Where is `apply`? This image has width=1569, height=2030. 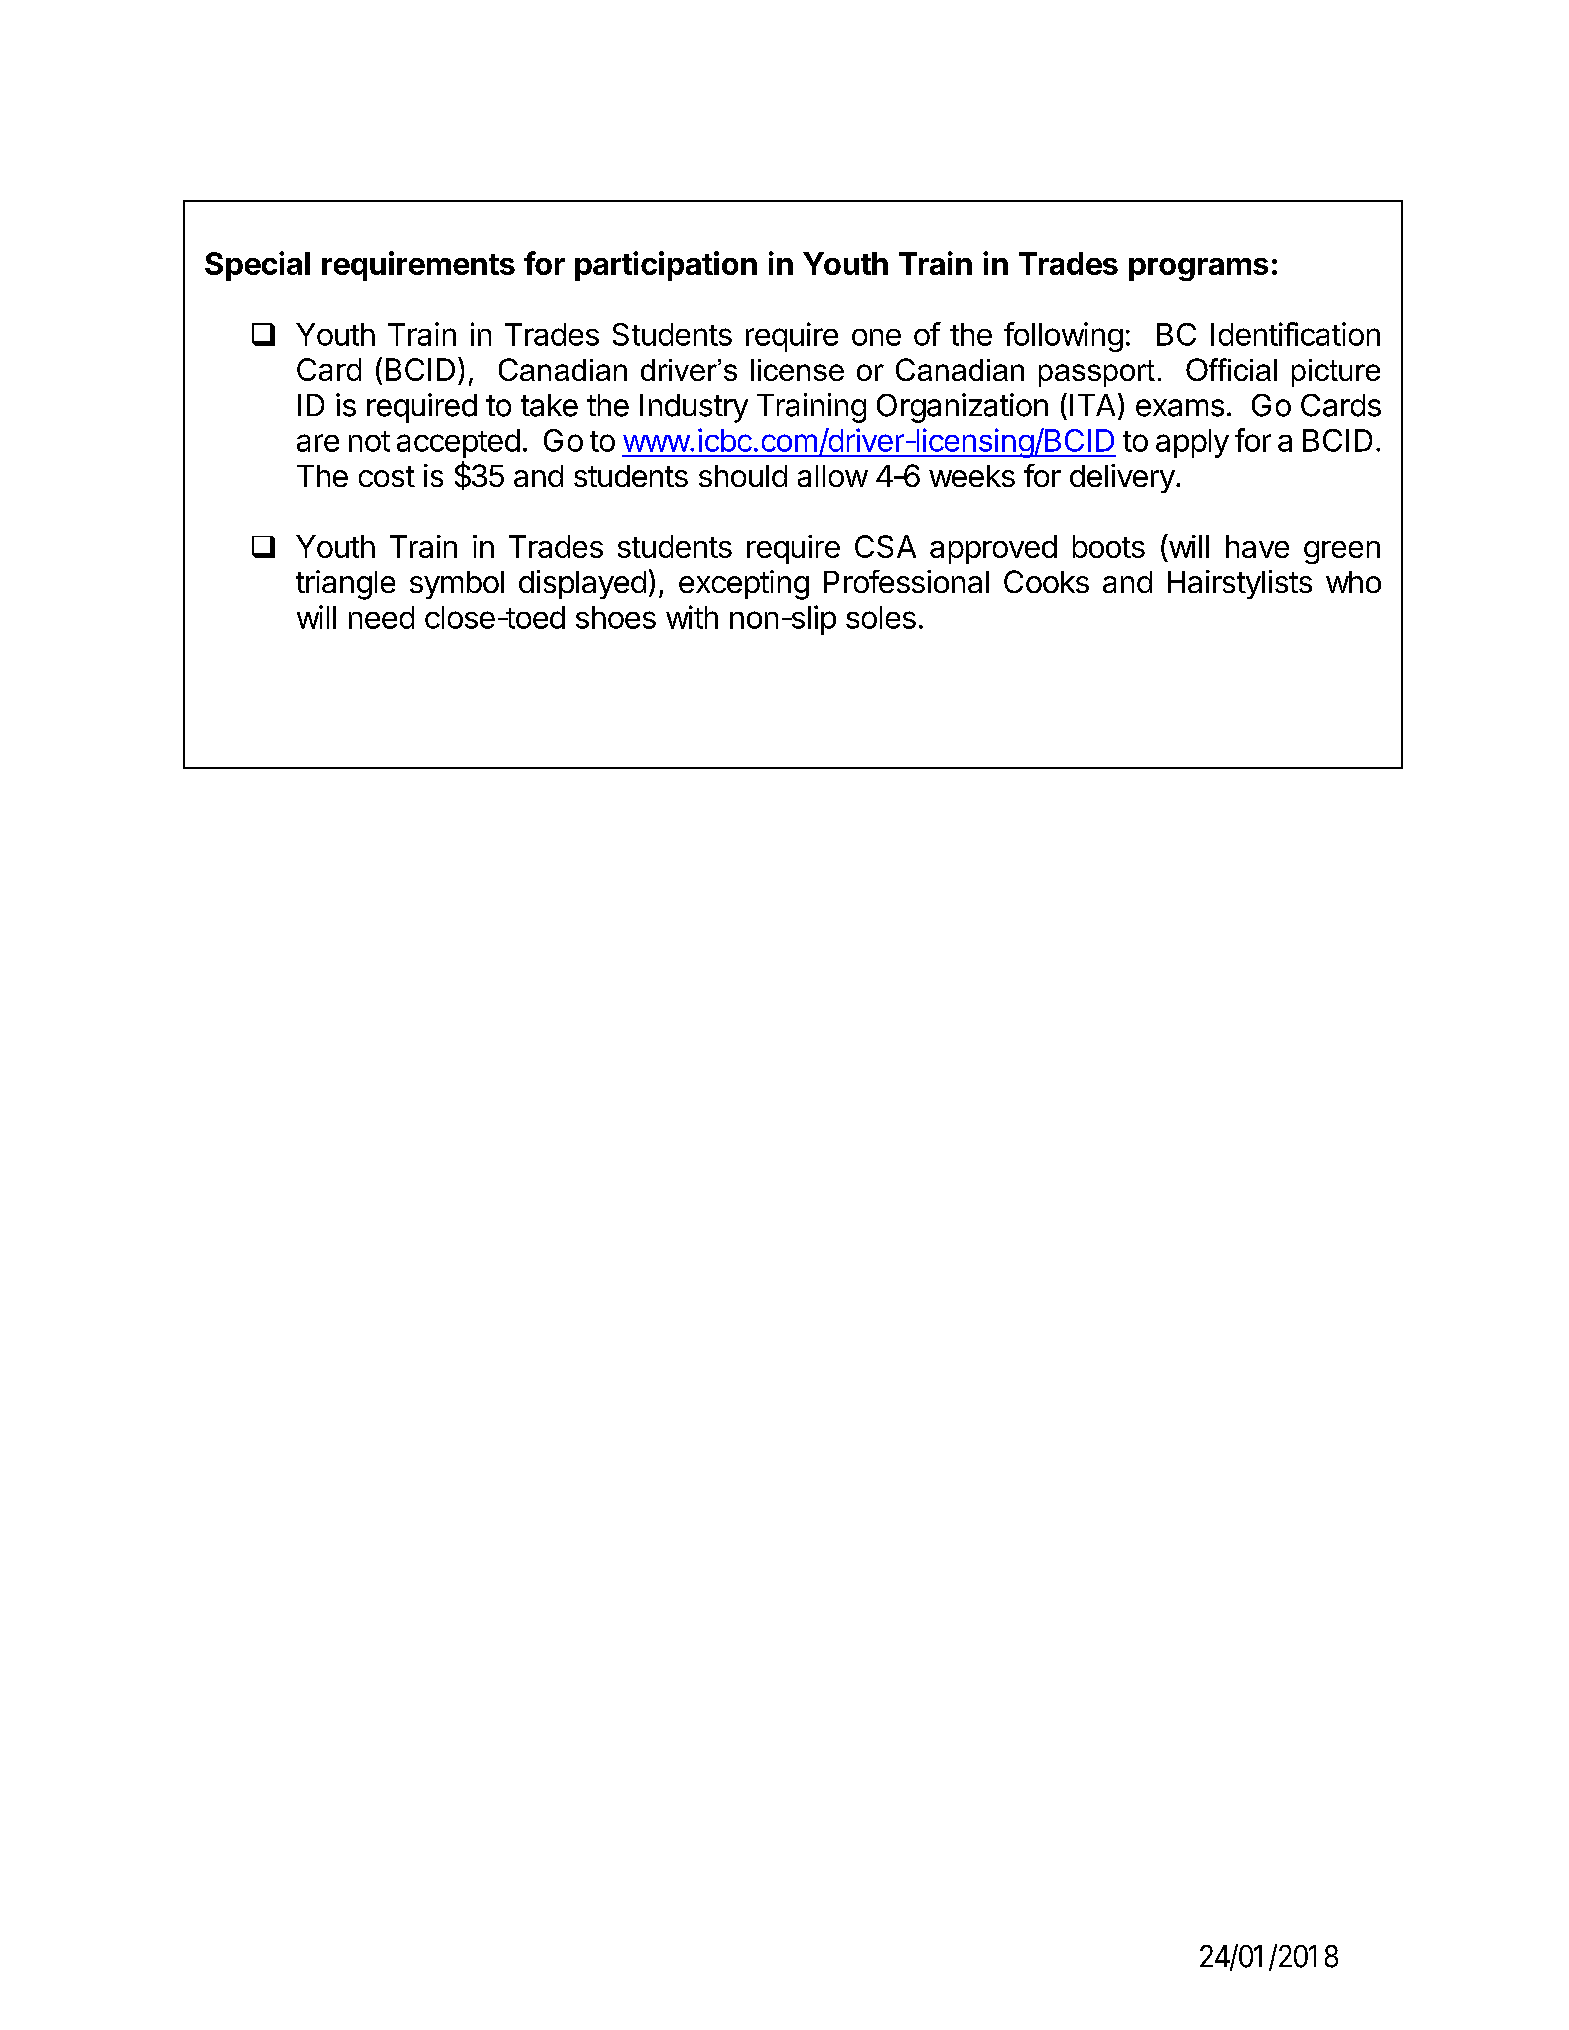 apply is located at coordinates (1192, 443).
